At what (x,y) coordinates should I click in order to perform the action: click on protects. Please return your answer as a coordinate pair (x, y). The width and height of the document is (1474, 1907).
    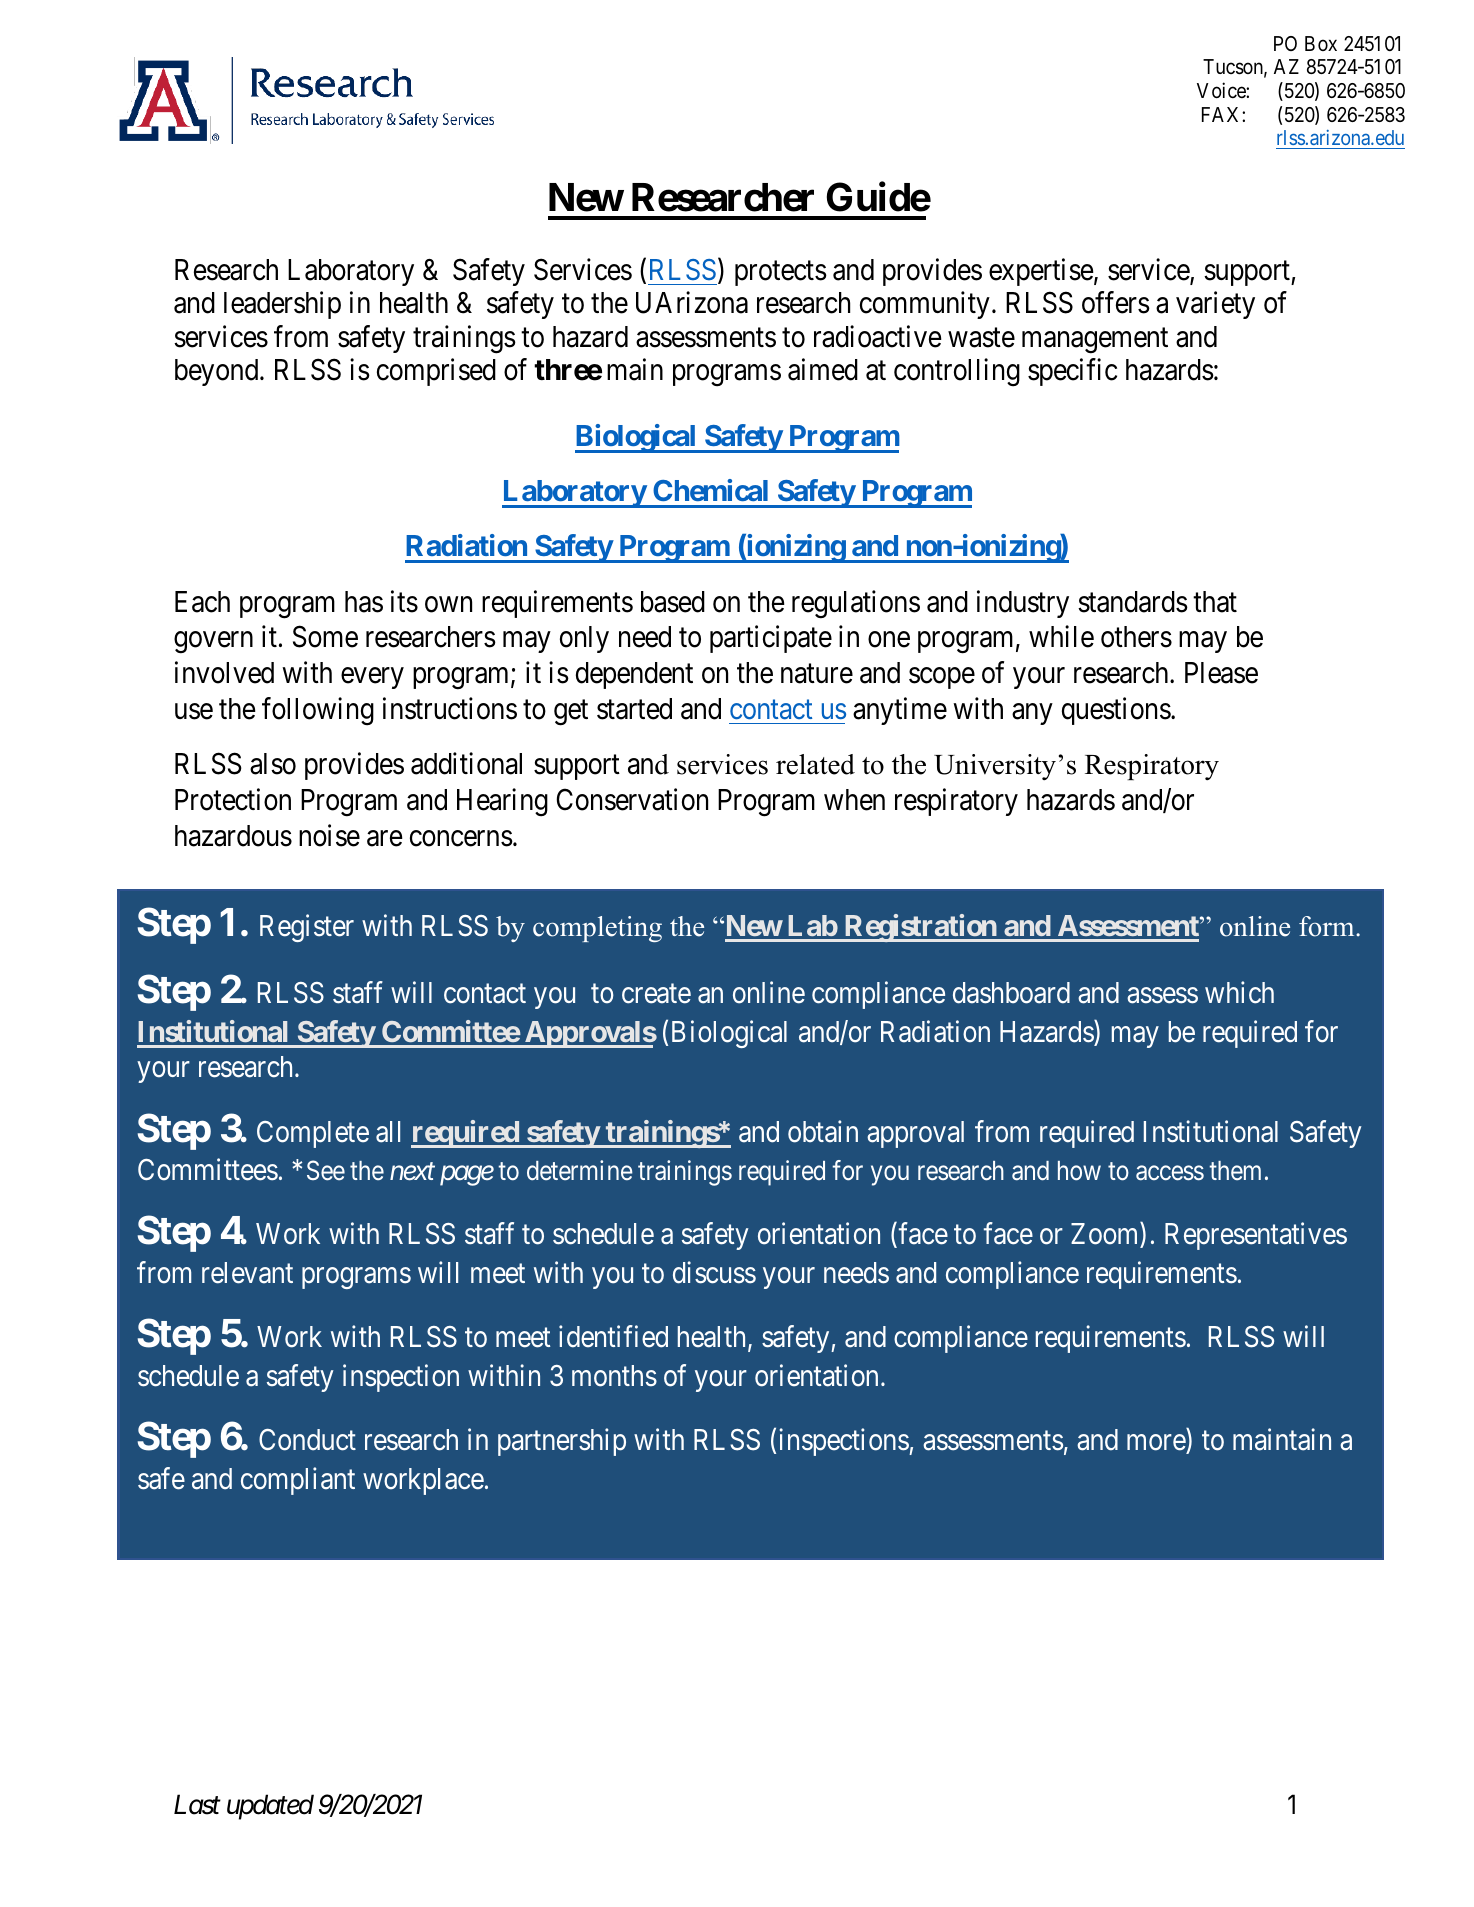
    Looking at the image, I should click on (781, 273).
